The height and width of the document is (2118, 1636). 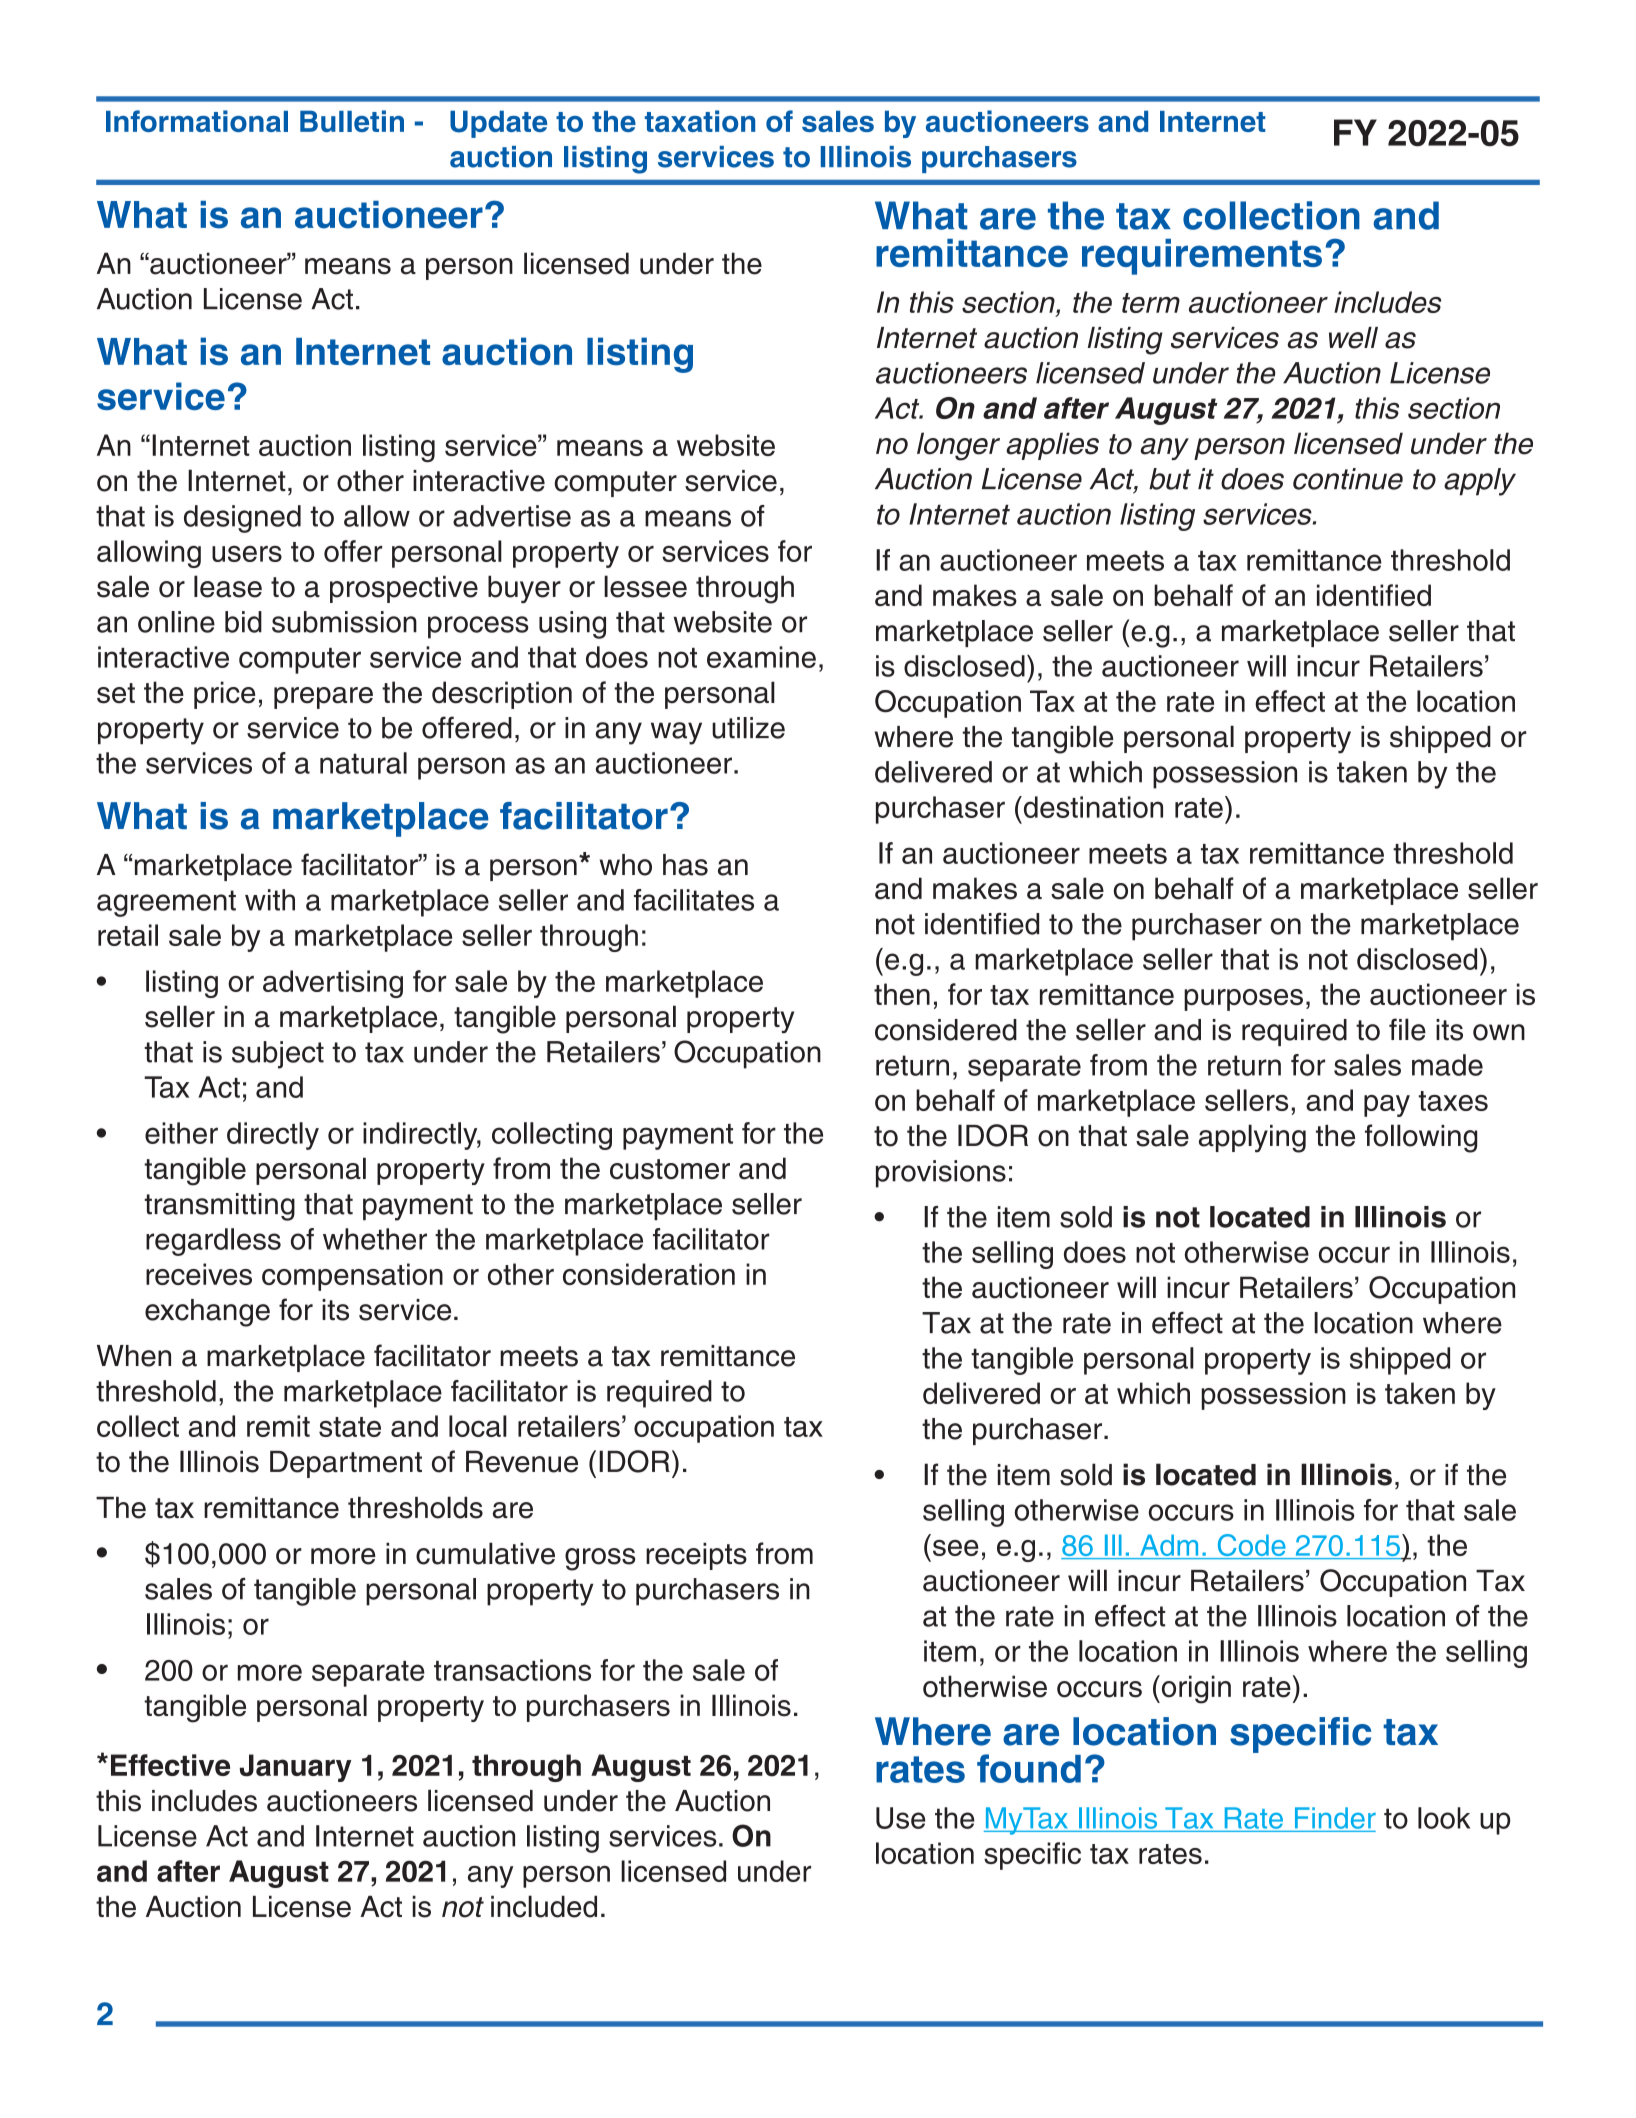 What do you see at coordinates (748, 728) in the document?
I see `utilize` at bounding box center [748, 728].
